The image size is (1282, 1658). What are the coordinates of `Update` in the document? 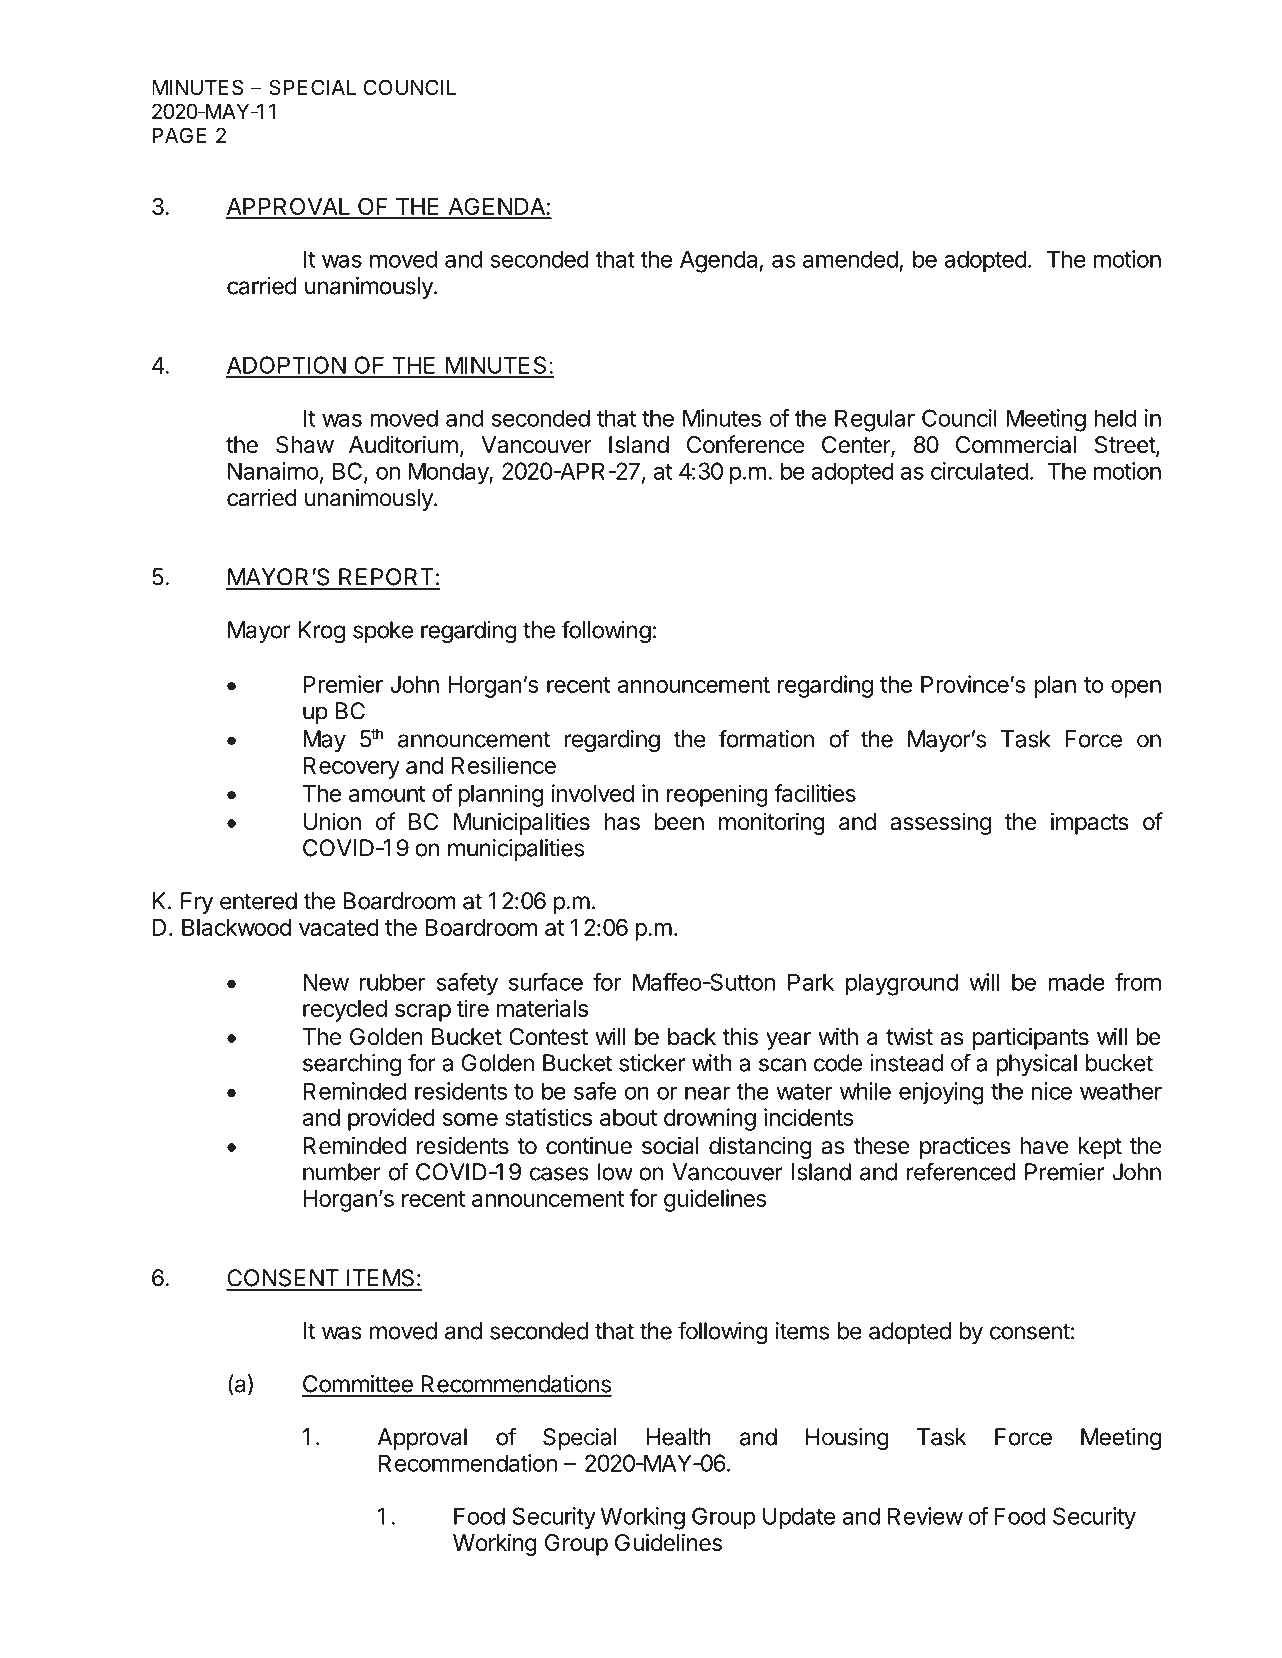 It's located at (799, 1518).
